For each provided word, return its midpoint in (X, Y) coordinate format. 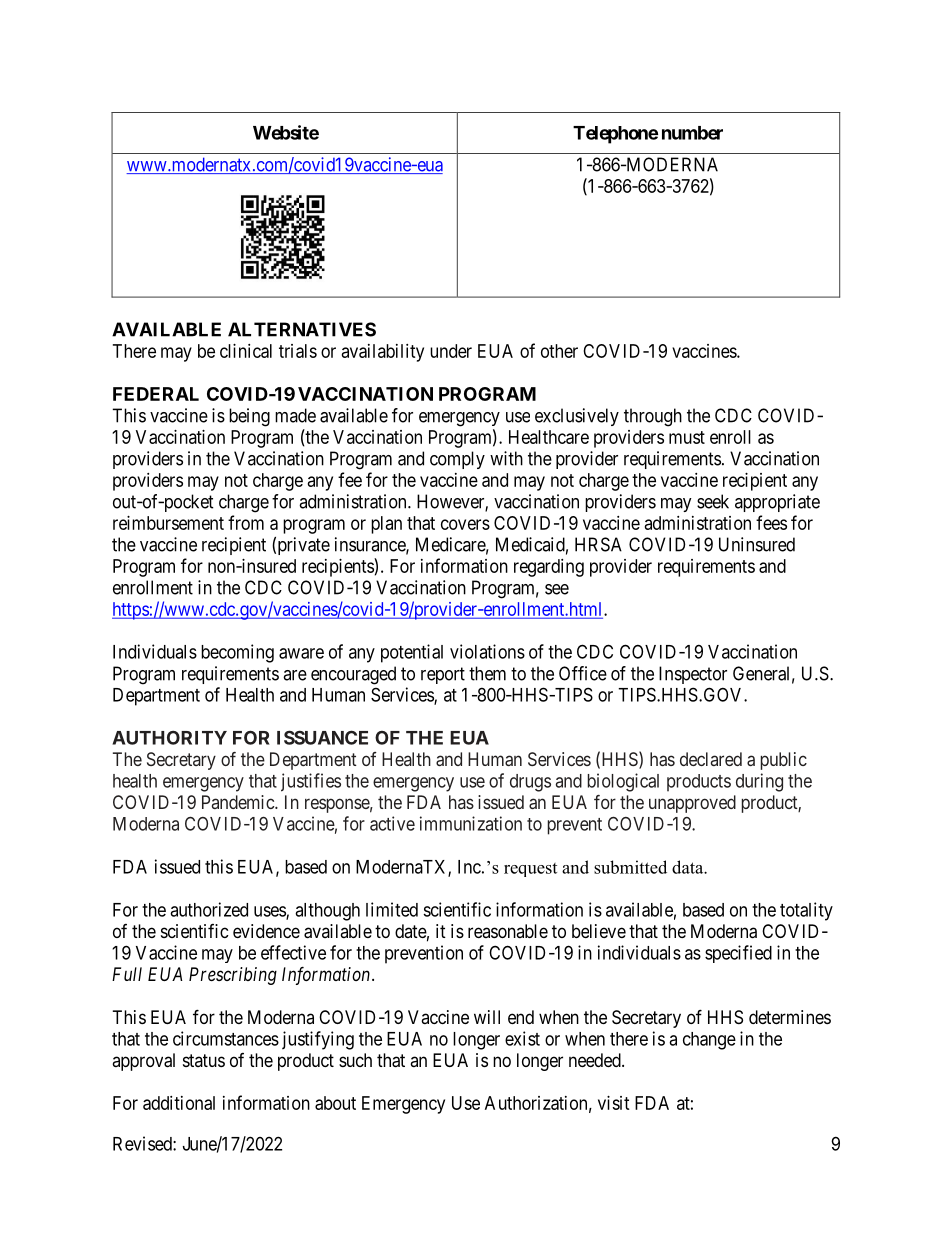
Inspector (693, 675)
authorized (209, 909)
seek (713, 501)
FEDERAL (156, 394)
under (451, 351)
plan (386, 525)
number (692, 133)
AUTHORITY (169, 738)
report (443, 675)
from (246, 522)
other (559, 351)
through (653, 417)
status (204, 1060)
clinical (246, 351)
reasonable (508, 931)
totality (806, 911)
